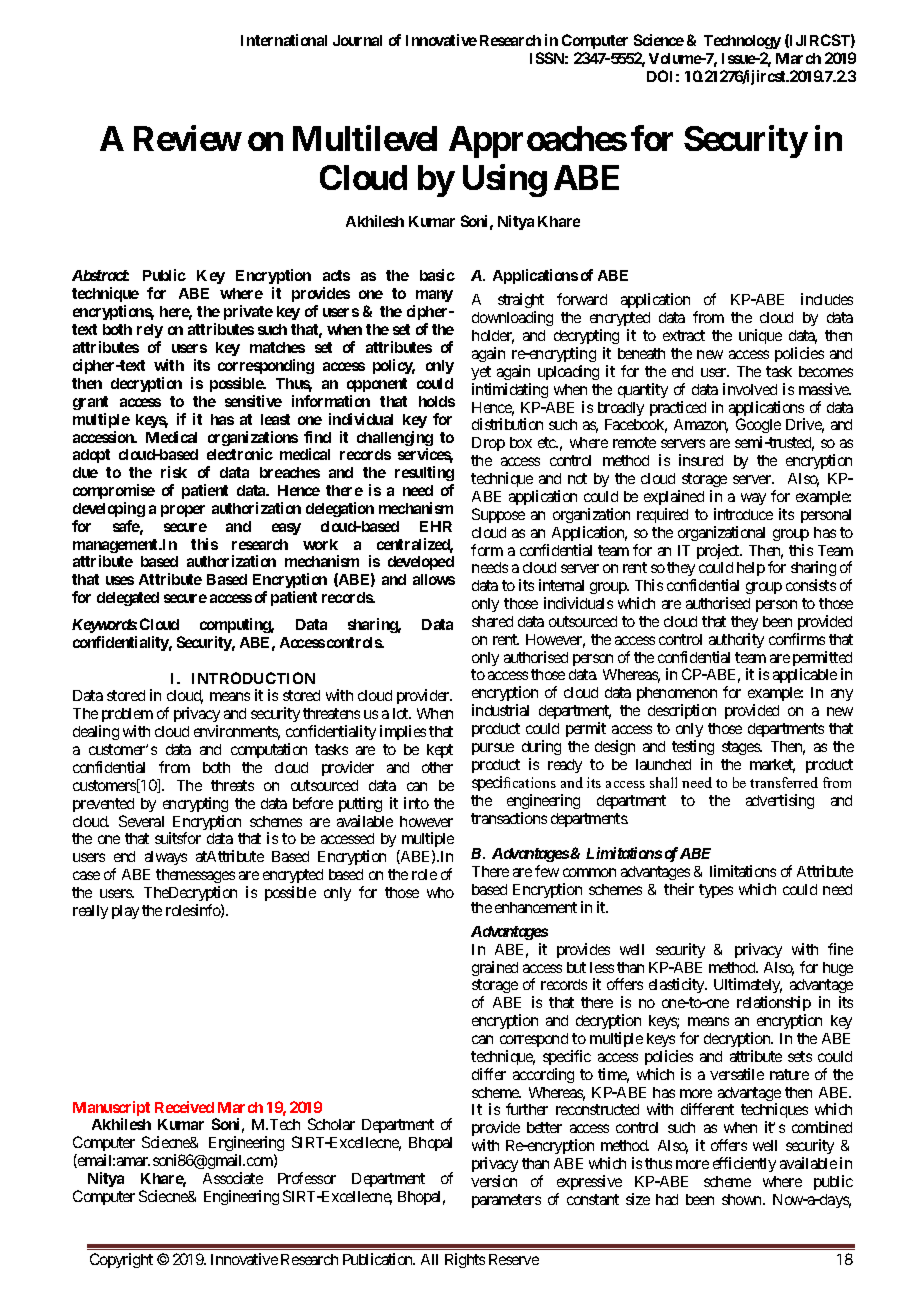 This document has width=924, height=1308. Describe the element at coordinates (736, 640) in the document. I see `authority` at that location.
